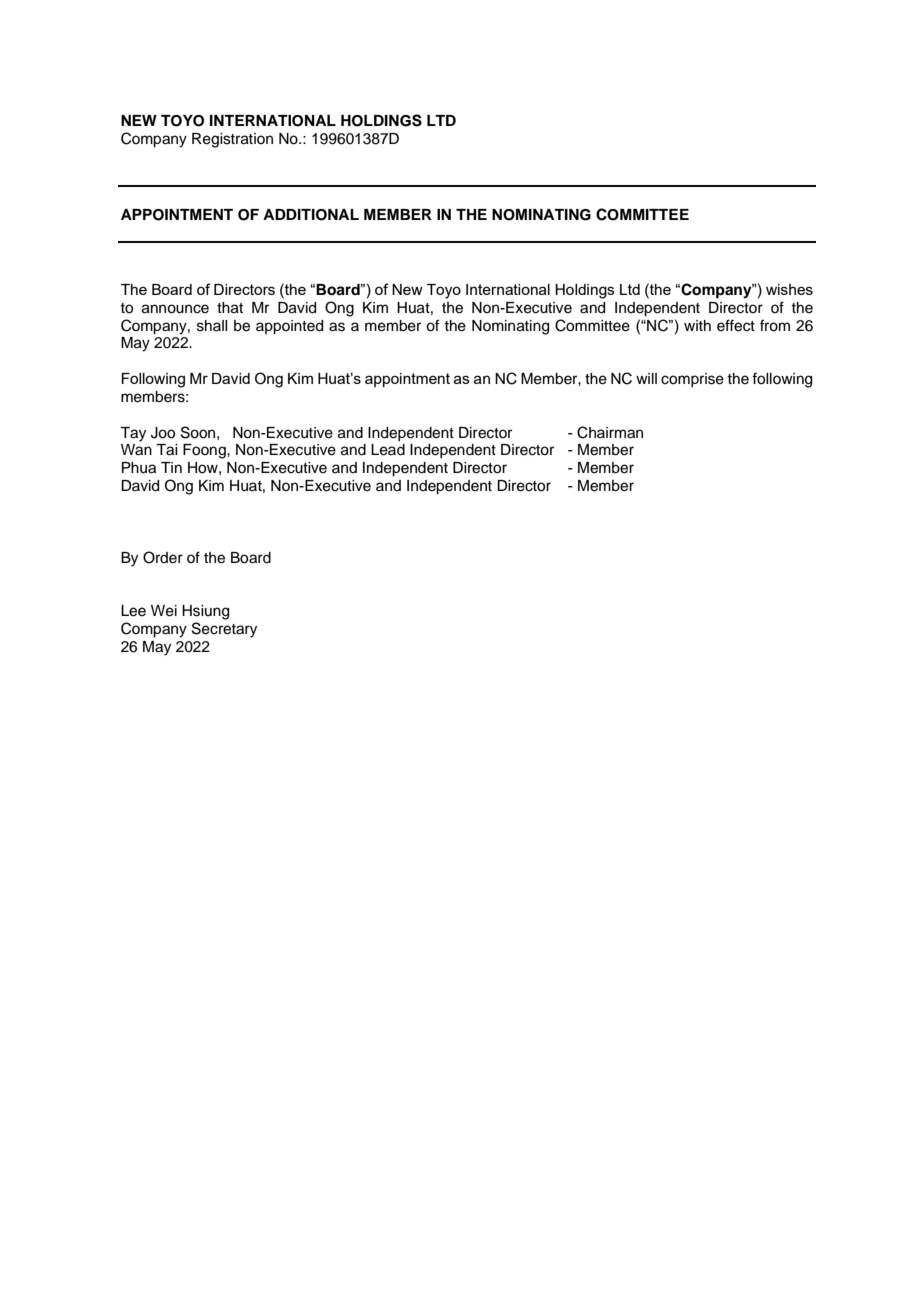  What do you see at coordinates (610, 432) in the document?
I see `Chairman` at bounding box center [610, 432].
